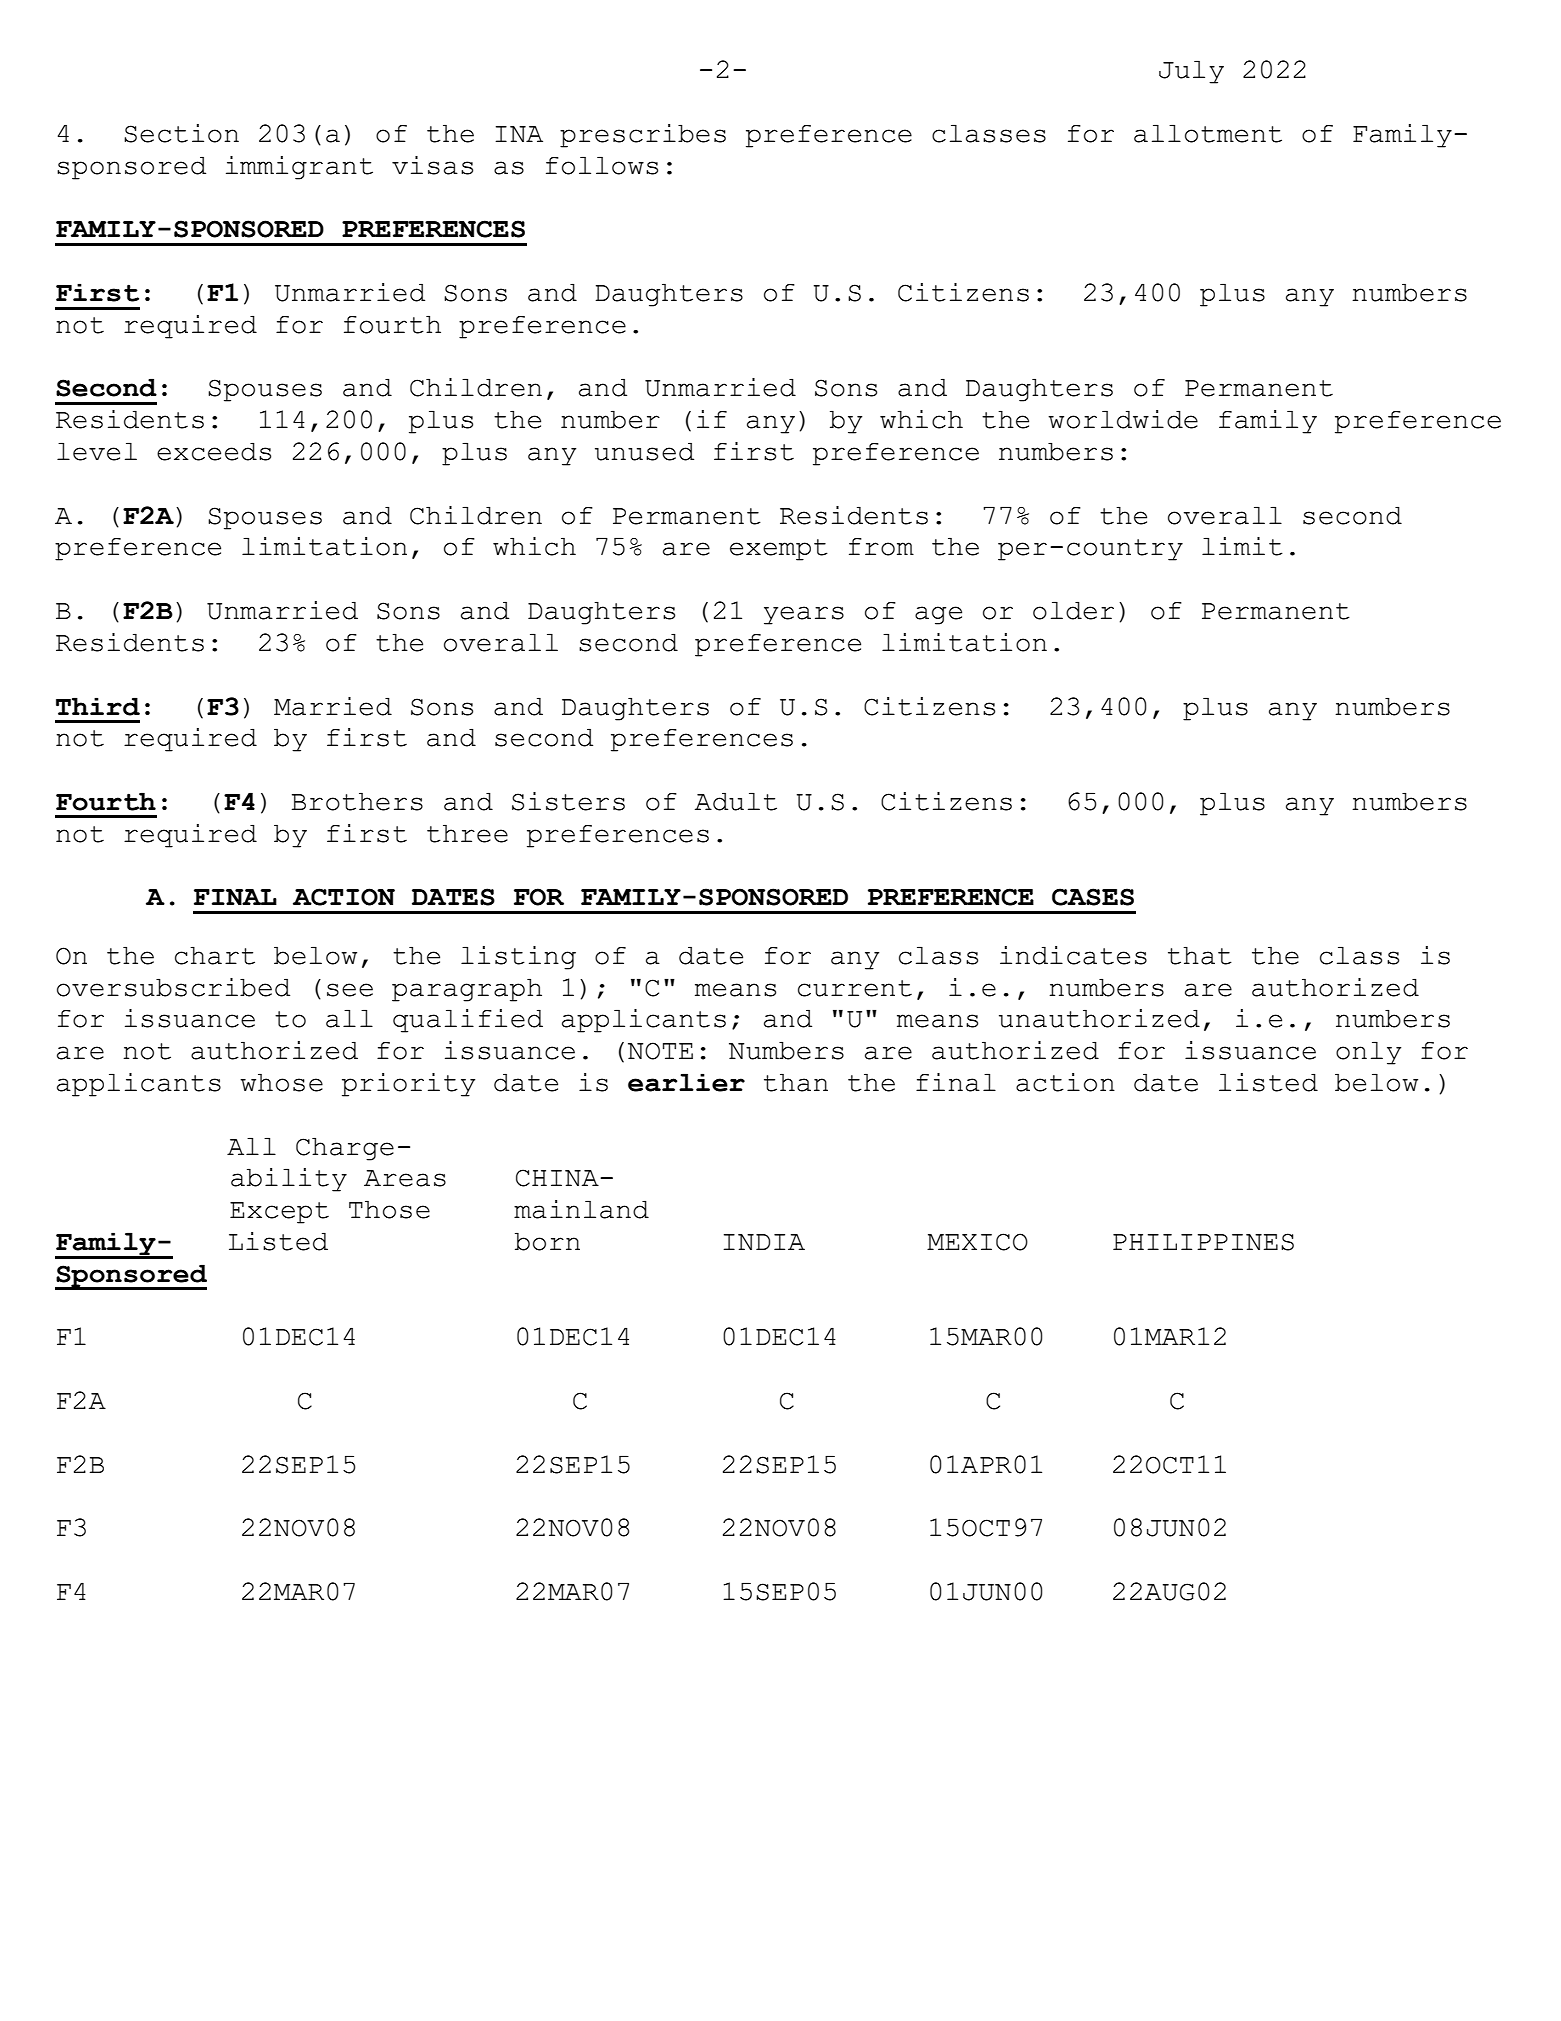 The height and width of the screenshot is (2021, 1561). Describe the element at coordinates (389, 1209) in the screenshot. I see `Those` at that location.
